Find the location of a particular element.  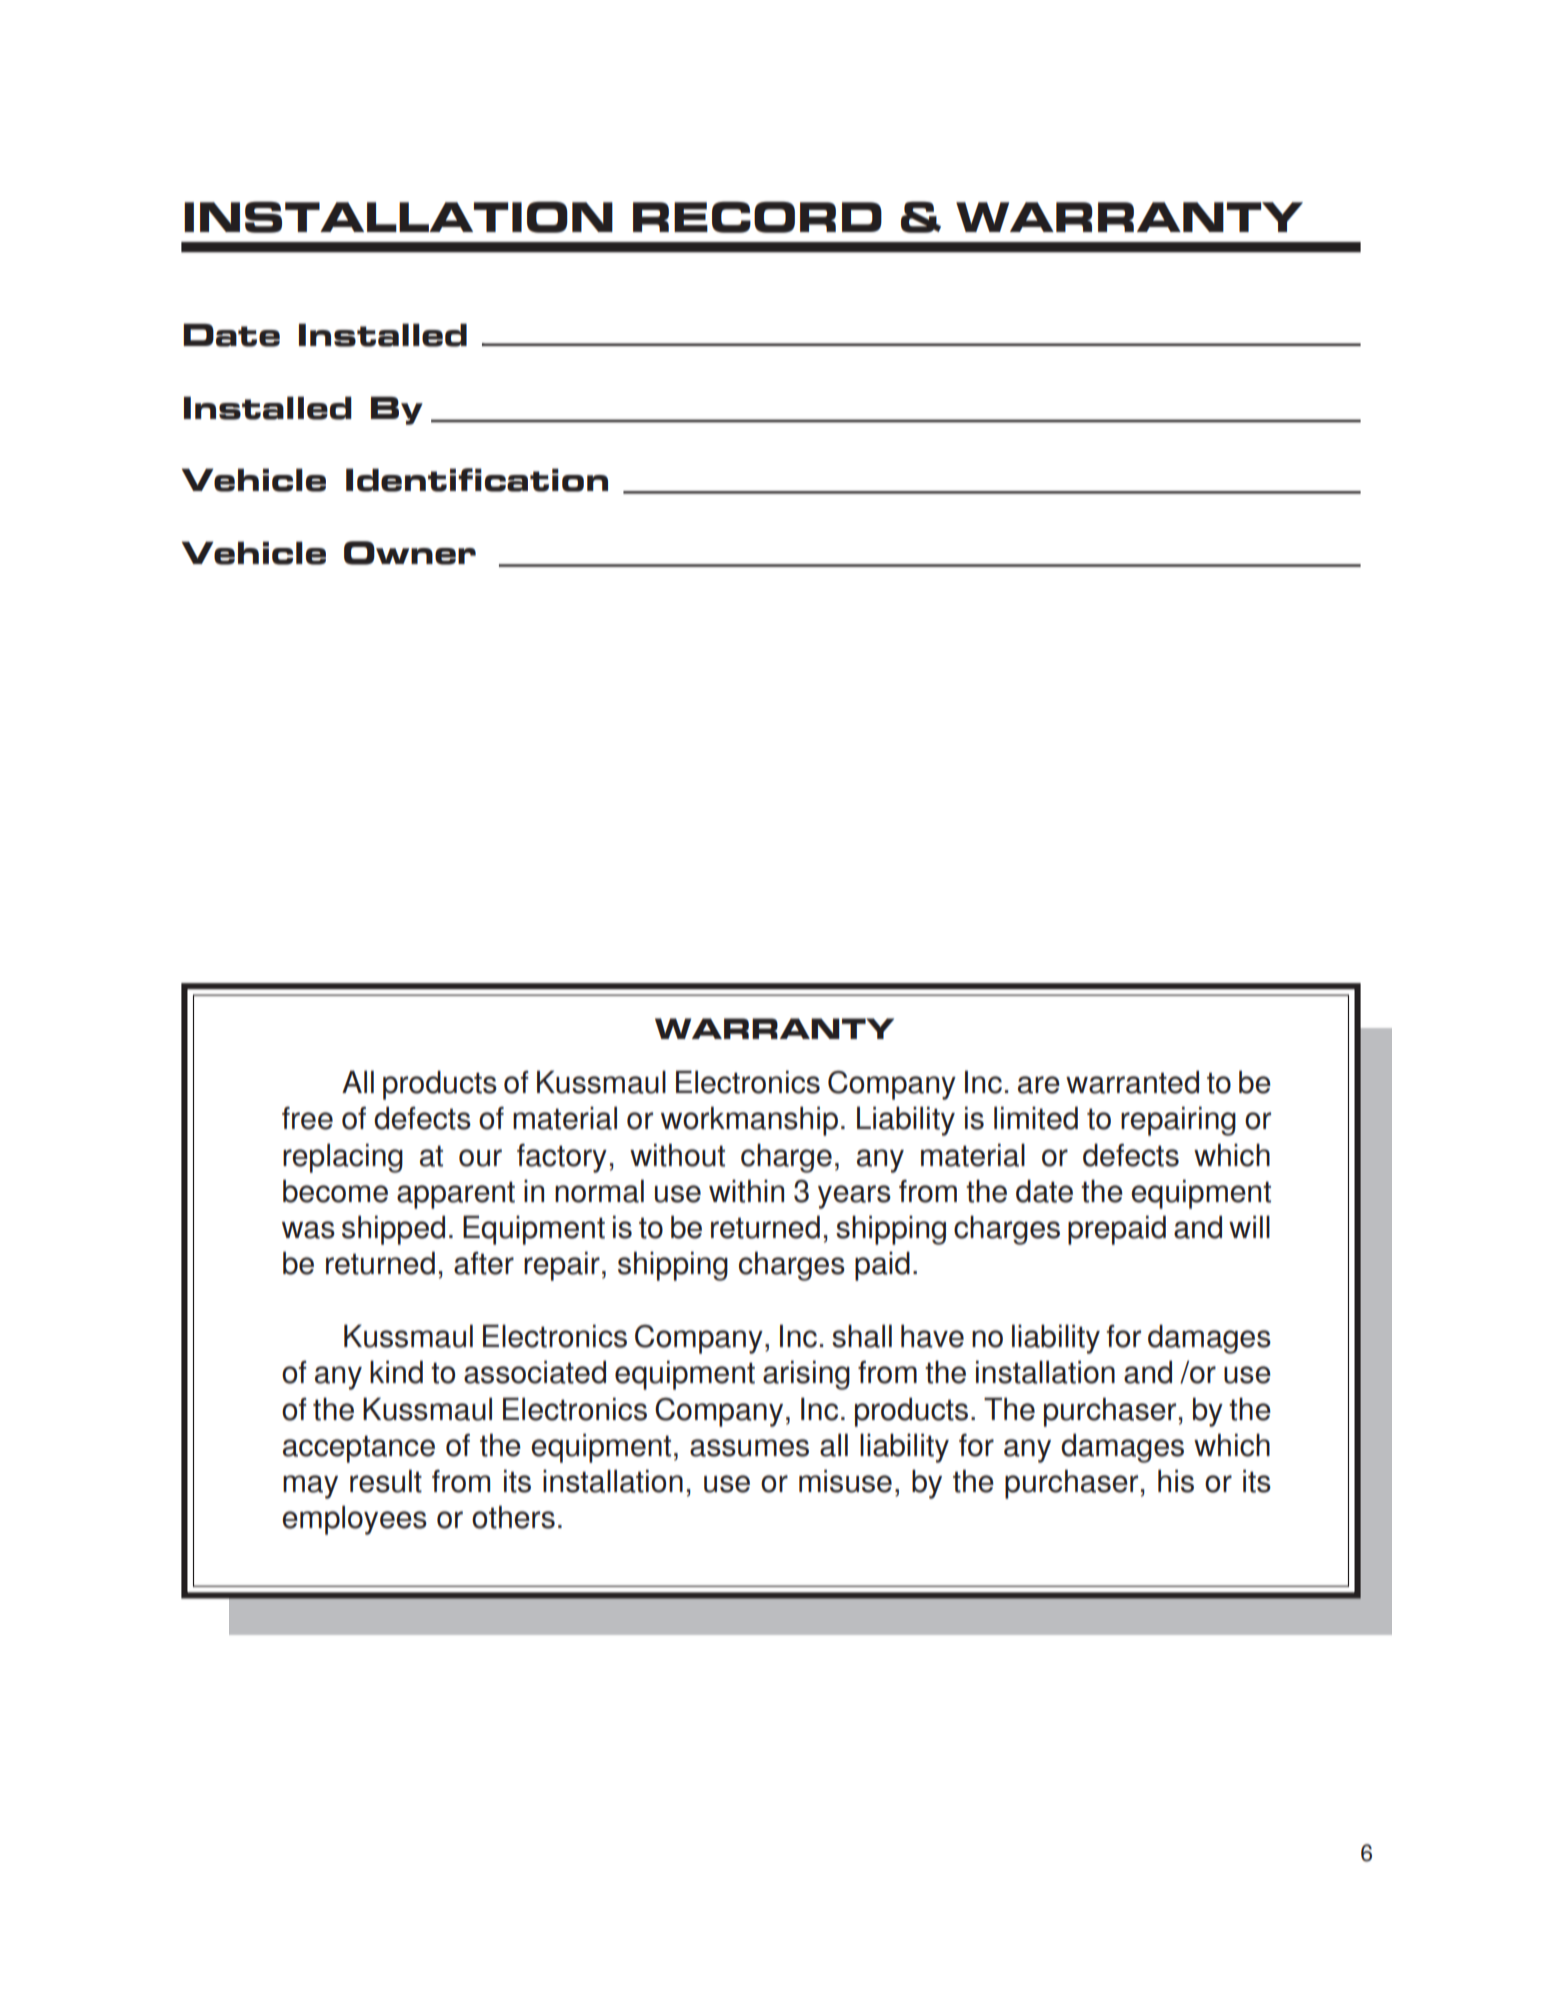

RECORD is located at coordinates (757, 217).
